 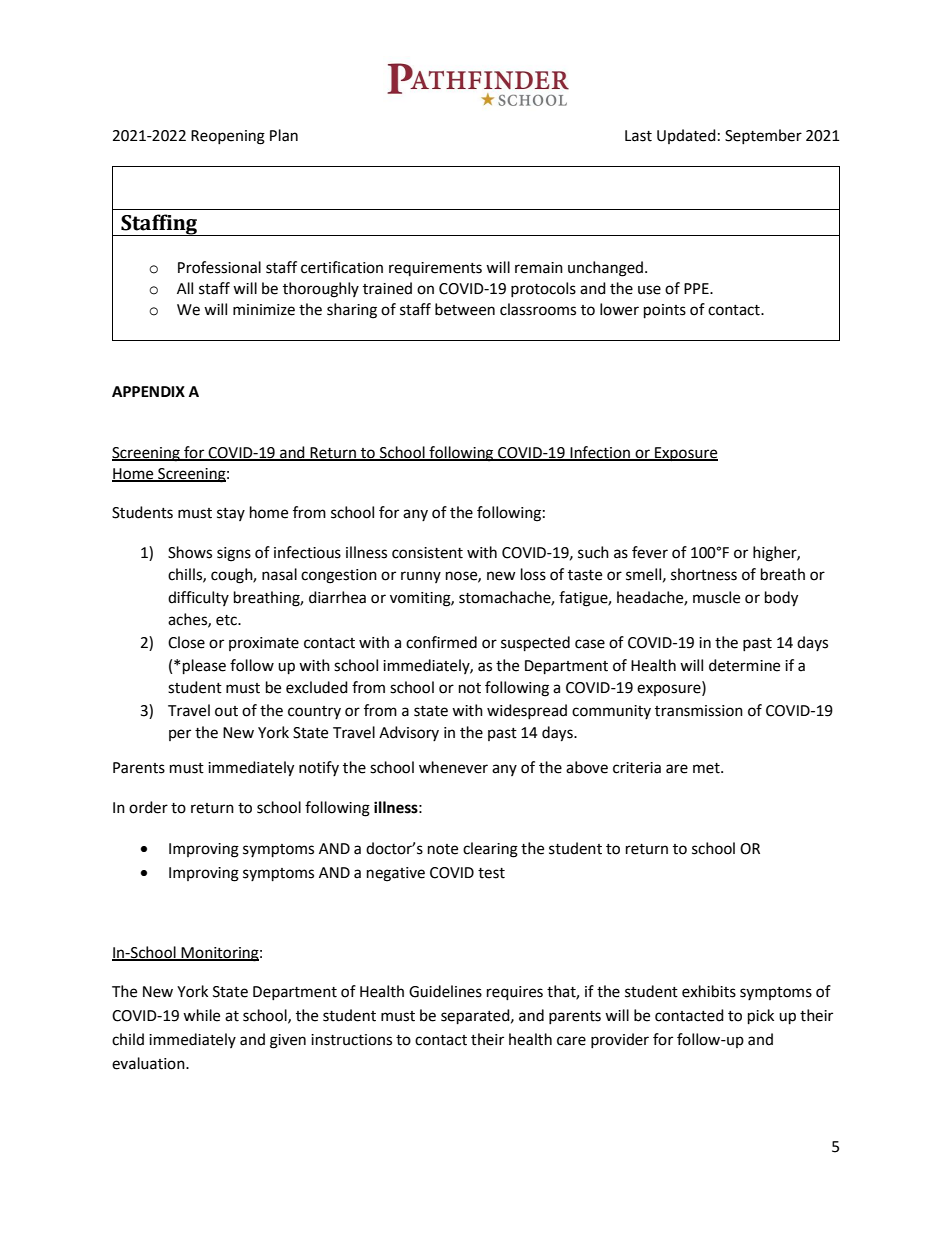 I want to click on points, so click(x=665, y=311).
